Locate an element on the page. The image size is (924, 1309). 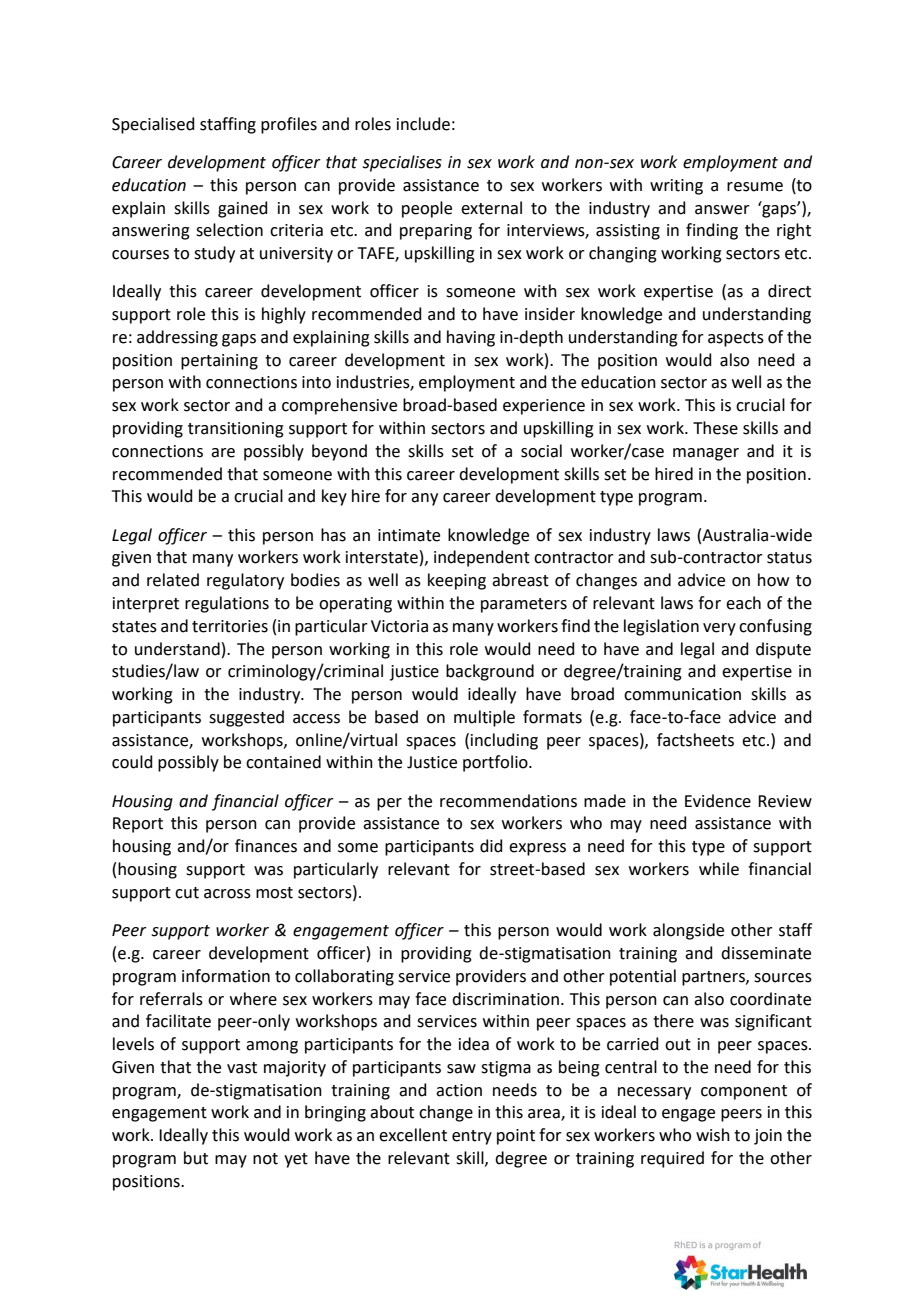
include is located at coordinates (423, 124).
